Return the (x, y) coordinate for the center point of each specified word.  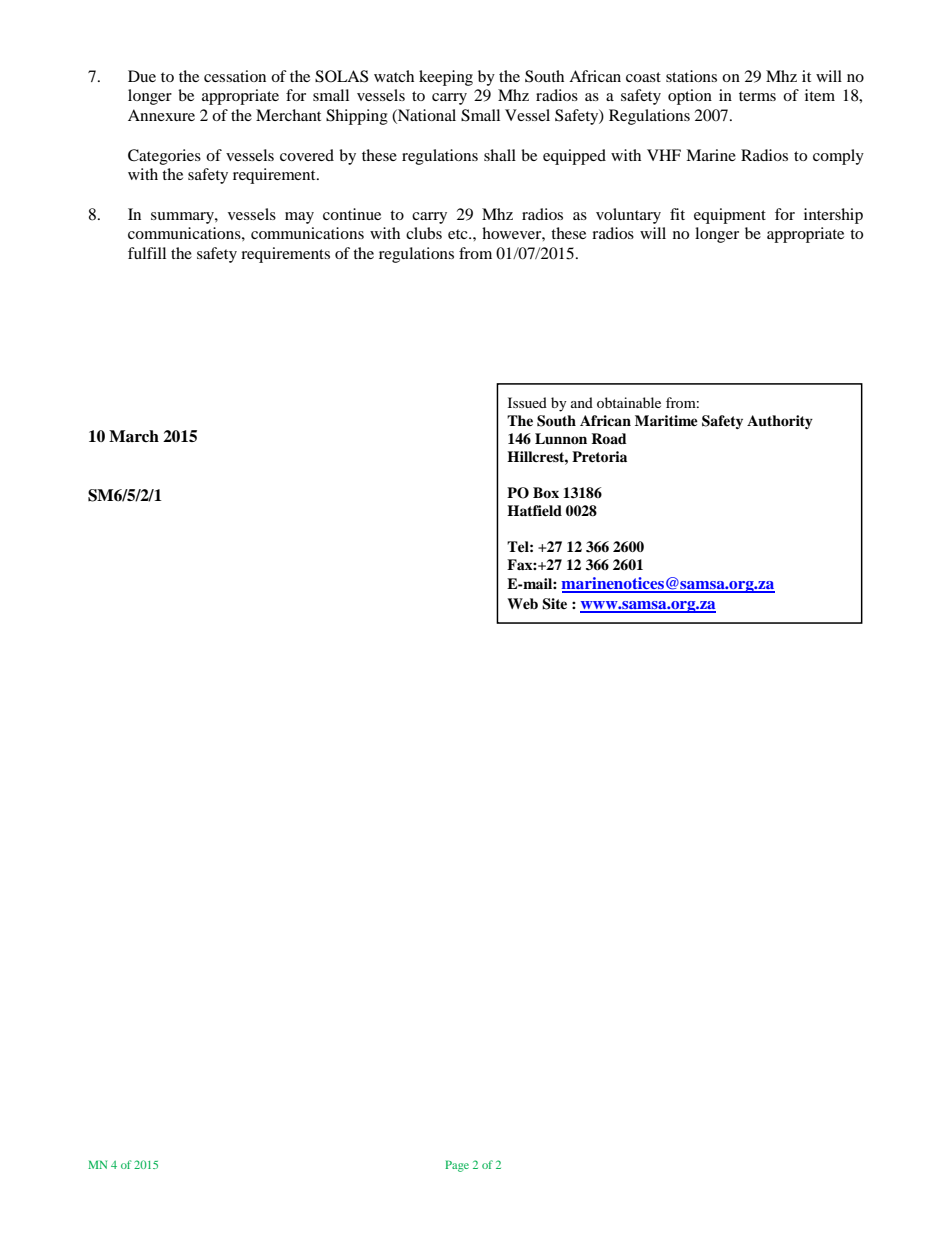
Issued (527, 402)
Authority (780, 422)
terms (757, 96)
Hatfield (534, 510)
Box (546, 492)
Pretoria (599, 457)
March (134, 436)
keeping (446, 78)
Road (609, 438)
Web (522, 603)
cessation (235, 76)
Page (457, 1166)
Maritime (666, 420)
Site (554, 604)
